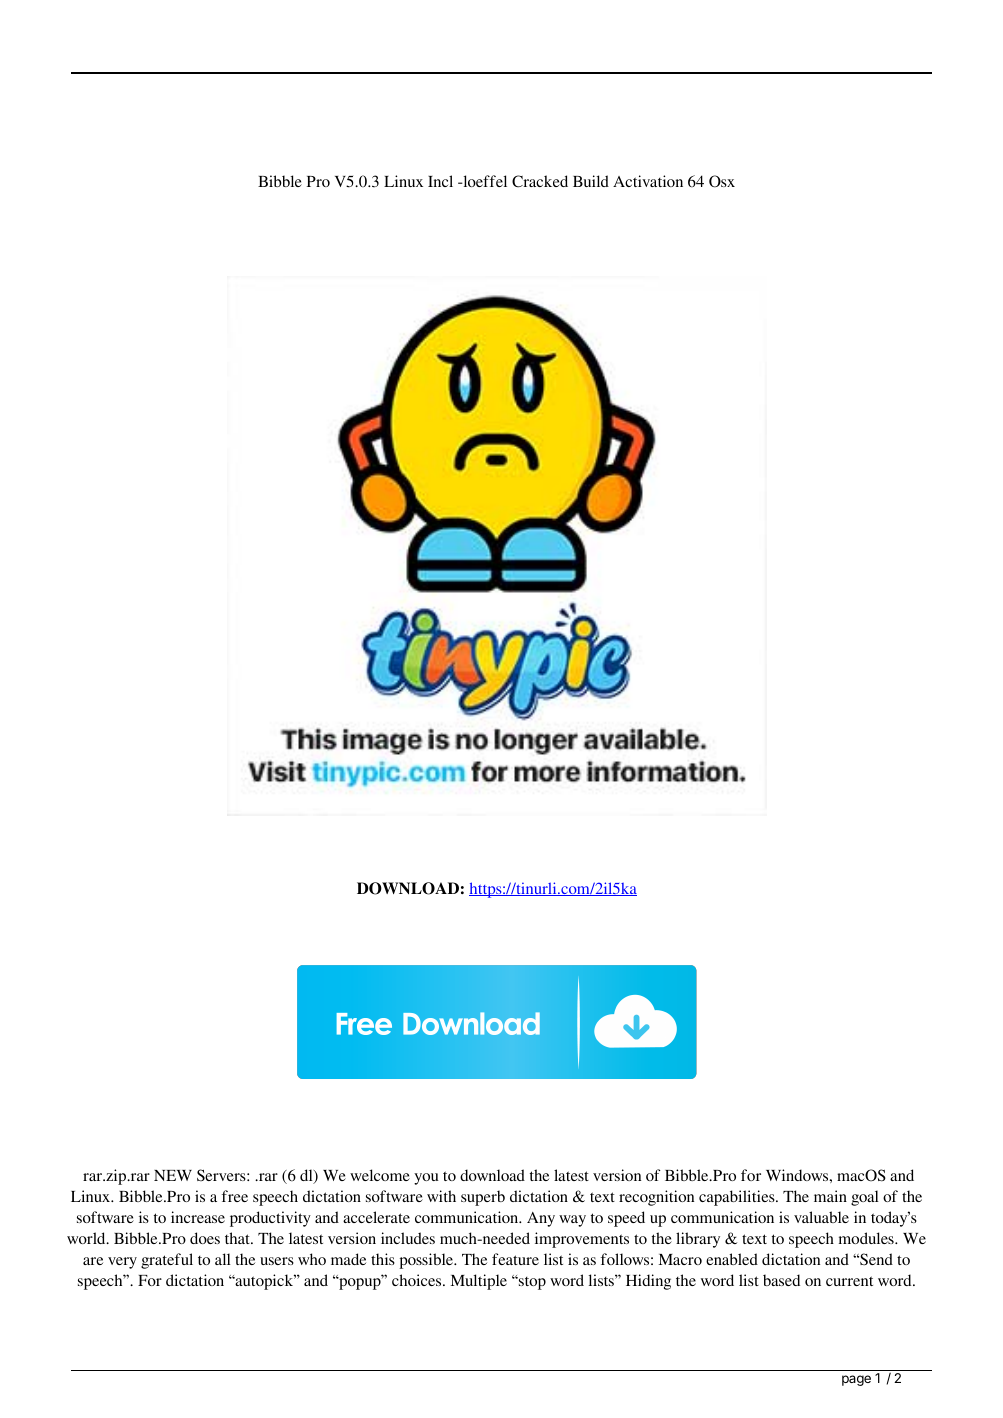 This screenshot has width=1003, height=1418. Describe the element at coordinates (738, 1198) in the screenshot. I see `capabilities` at that location.
